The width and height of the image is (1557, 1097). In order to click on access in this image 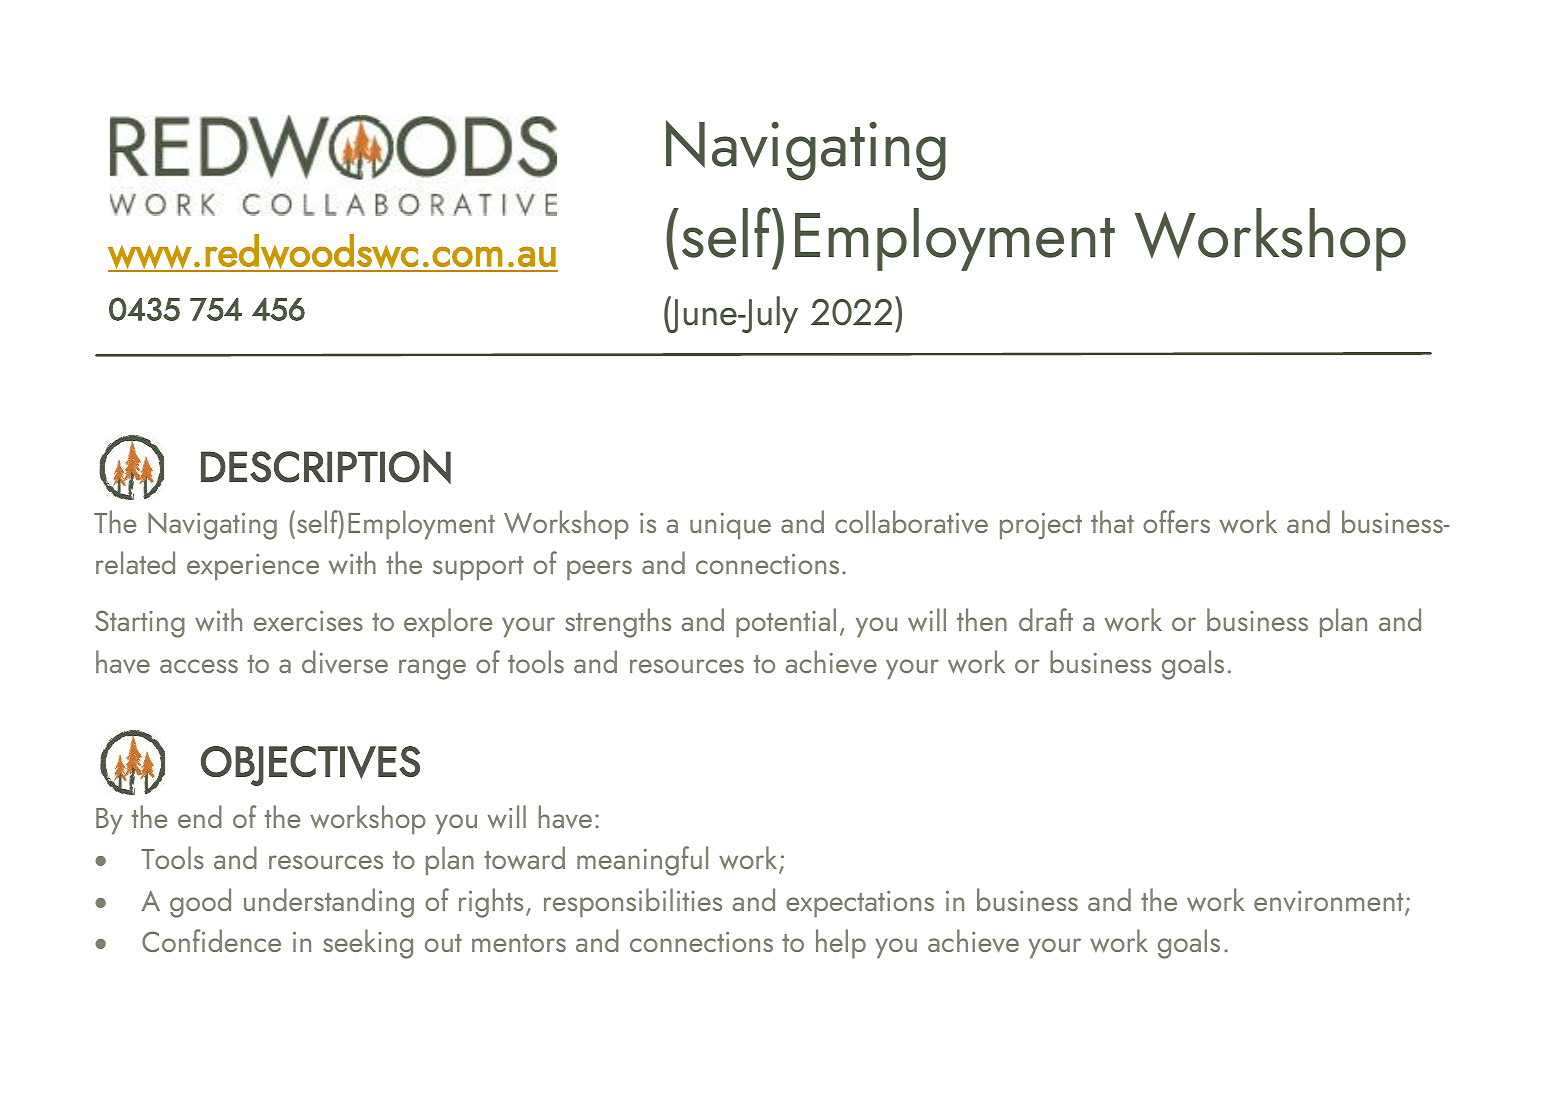, I will do `click(199, 666)`.
